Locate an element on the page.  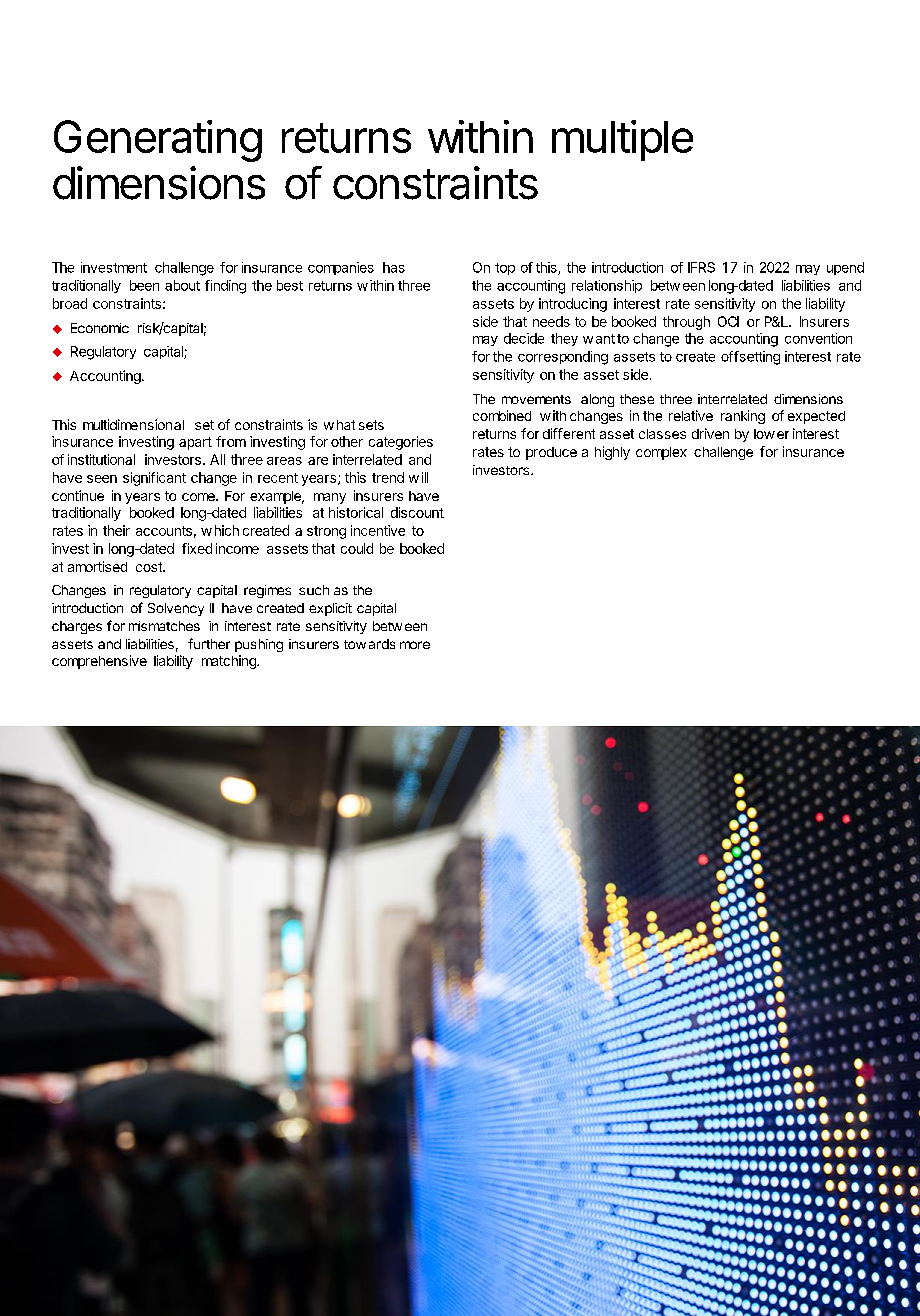
significant is located at coordinates (154, 479).
